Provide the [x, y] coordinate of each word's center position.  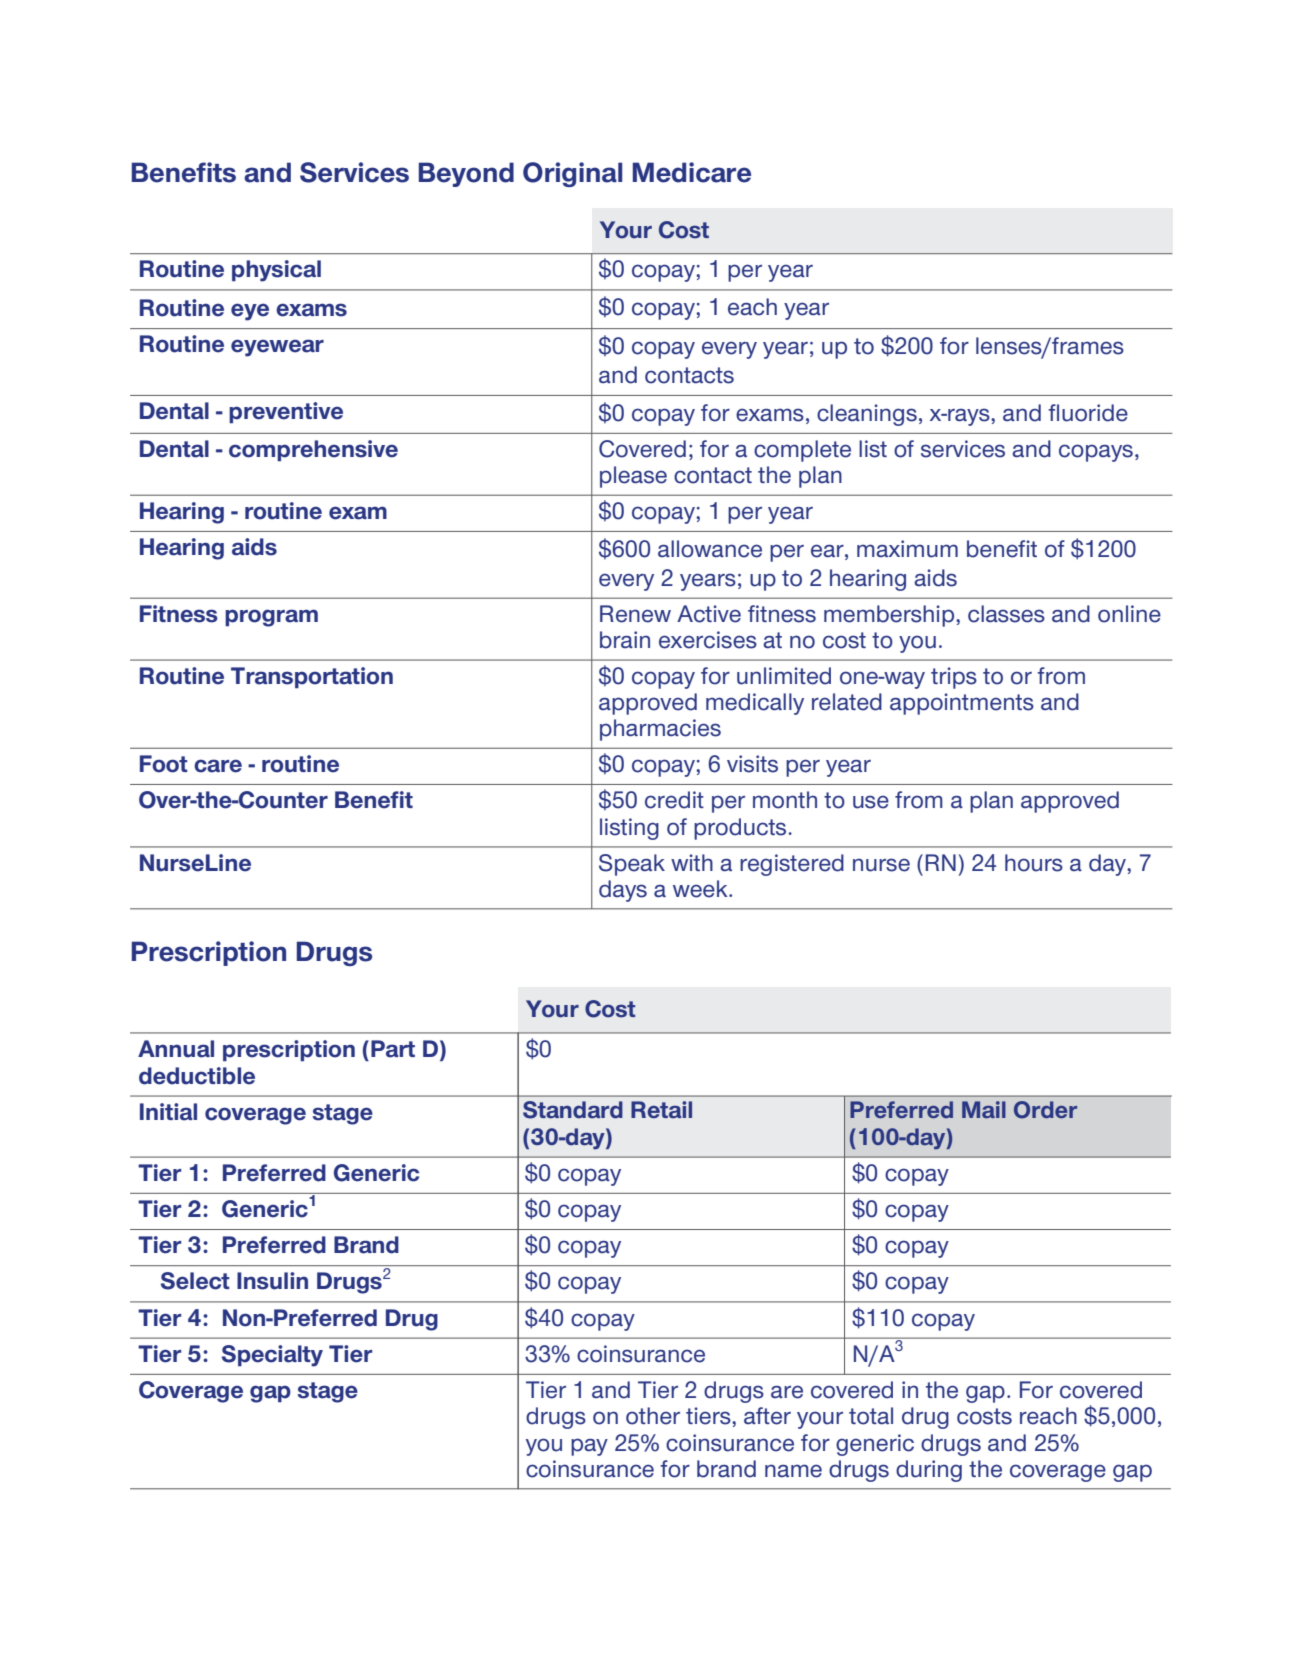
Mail [984, 1109]
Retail [661, 1110]
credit [674, 800]
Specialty [272, 1356]
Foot [164, 764]
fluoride [1088, 413]
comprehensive [313, 450]
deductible [197, 1076]
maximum [907, 549]
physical [276, 271]
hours [1034, 863]
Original [572, 174]
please [633, 477]
